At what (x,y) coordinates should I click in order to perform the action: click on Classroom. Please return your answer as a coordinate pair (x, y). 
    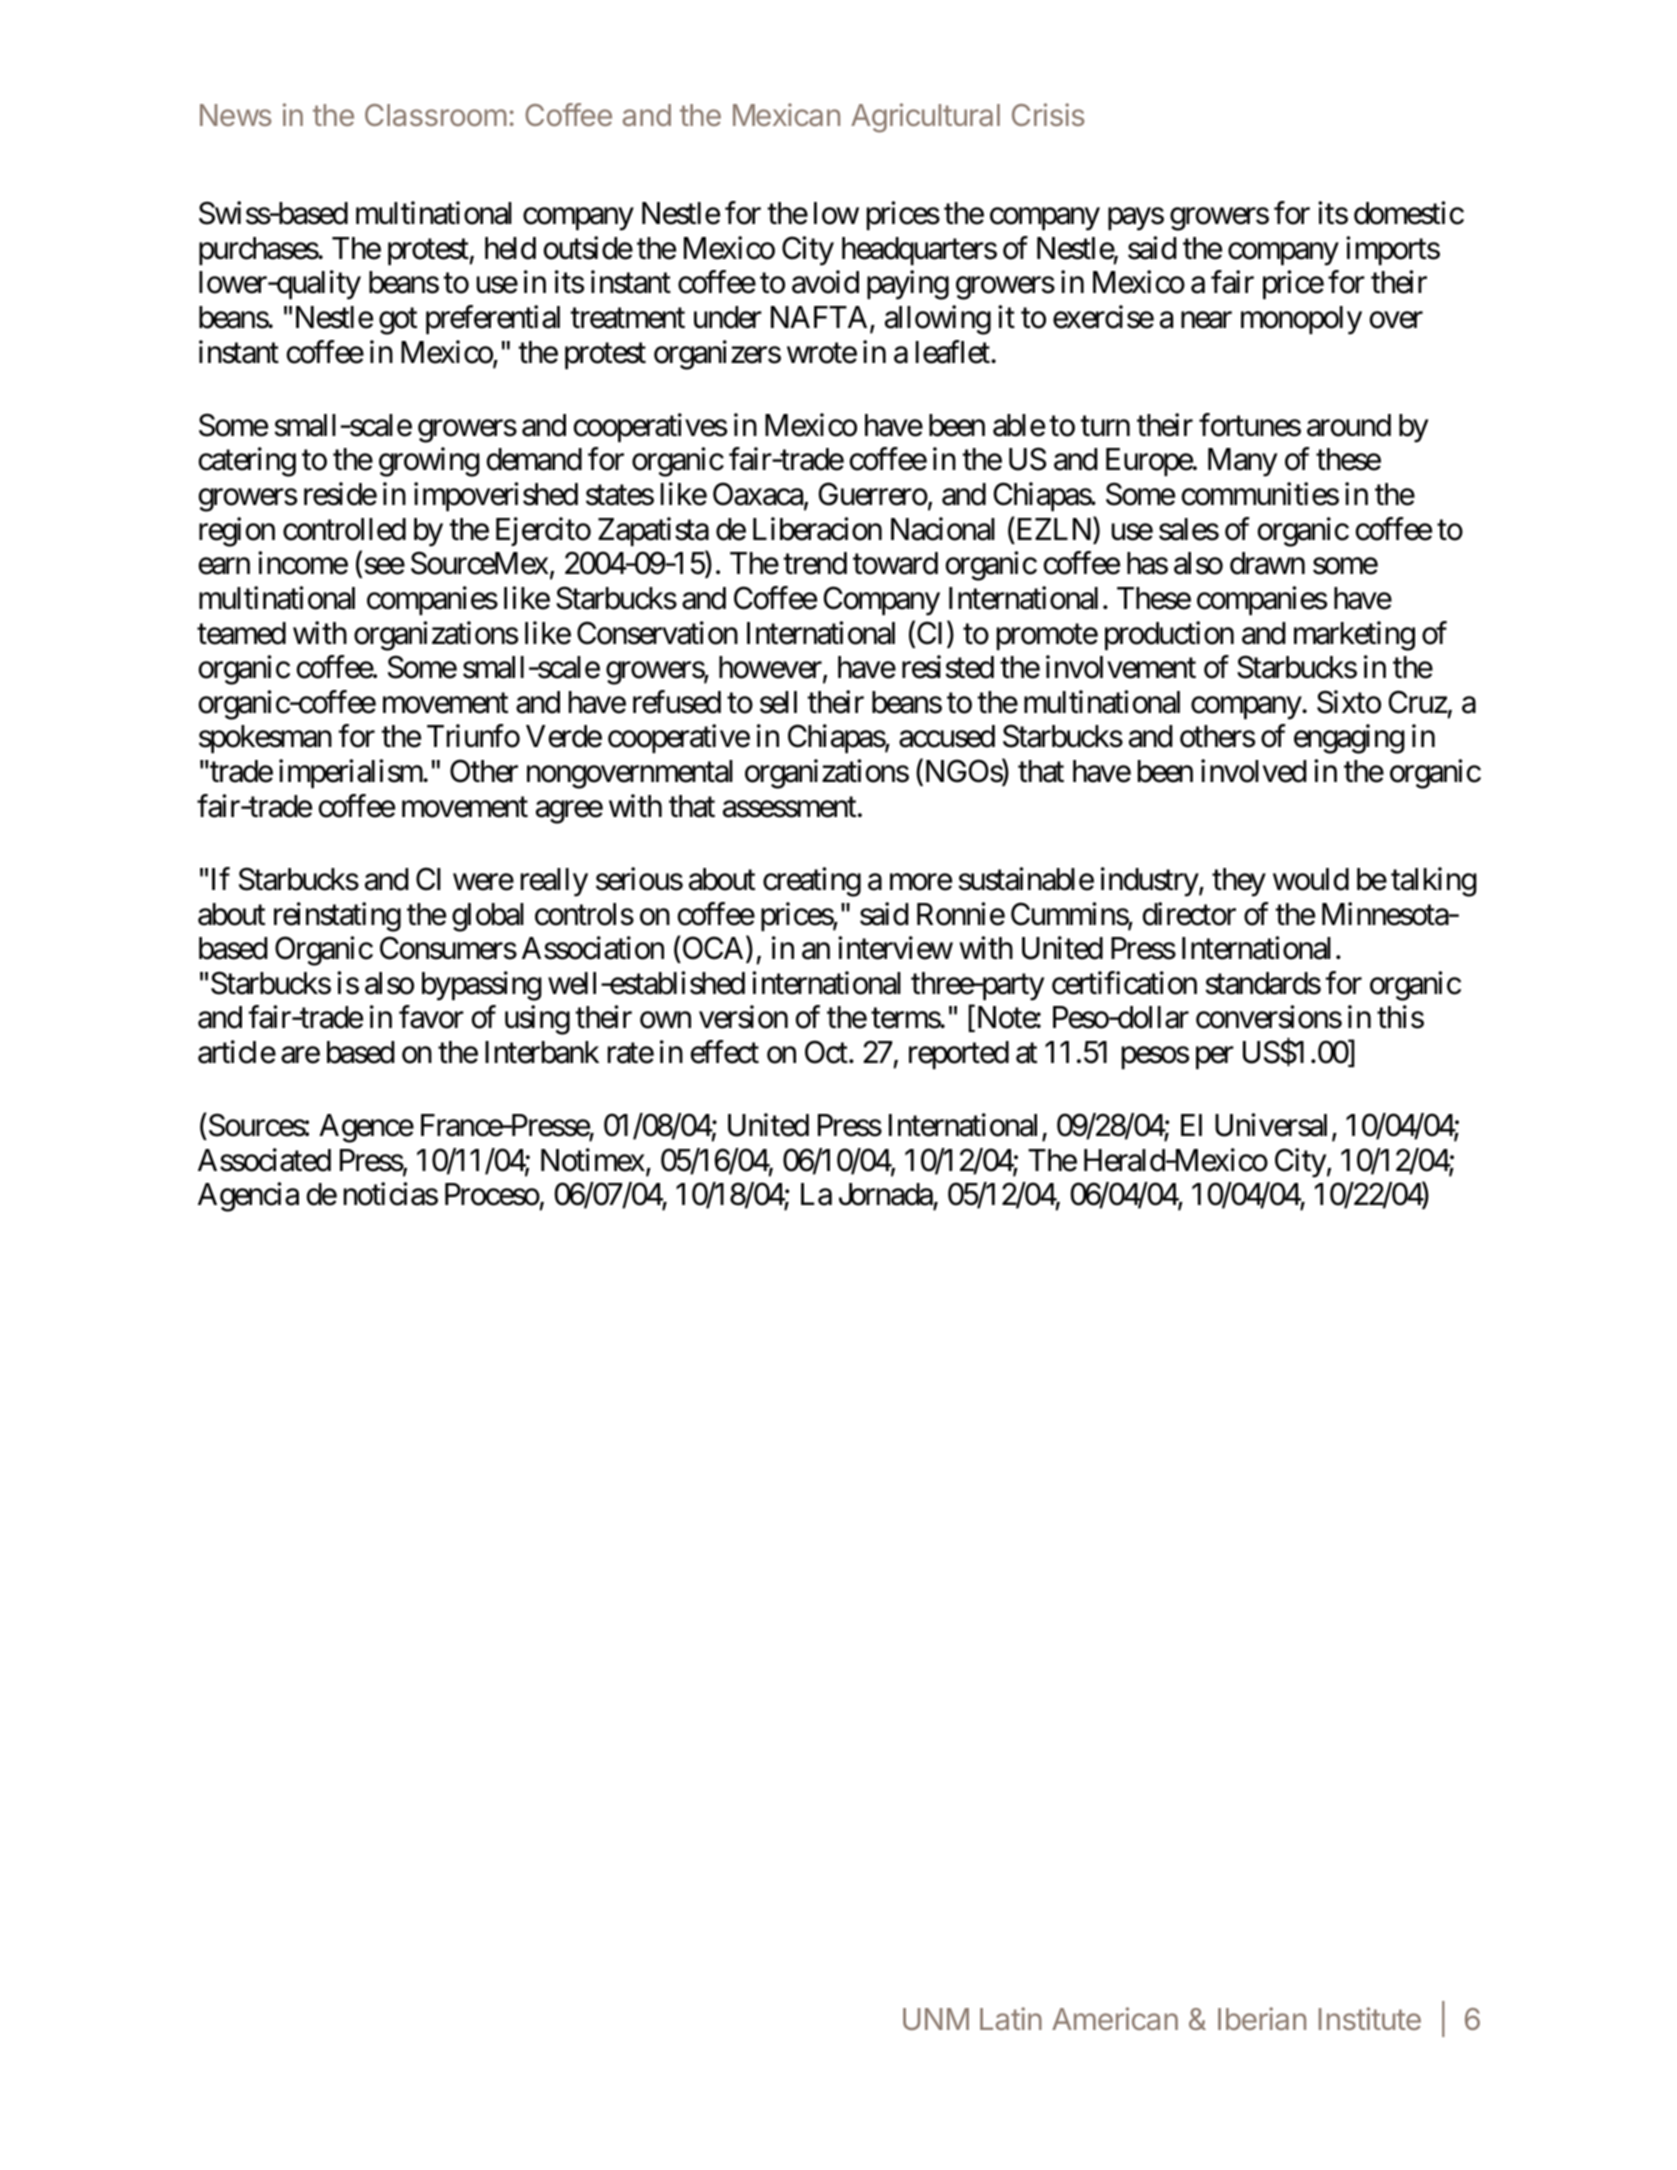
    Looking at the image, I should click on (436, 115).
